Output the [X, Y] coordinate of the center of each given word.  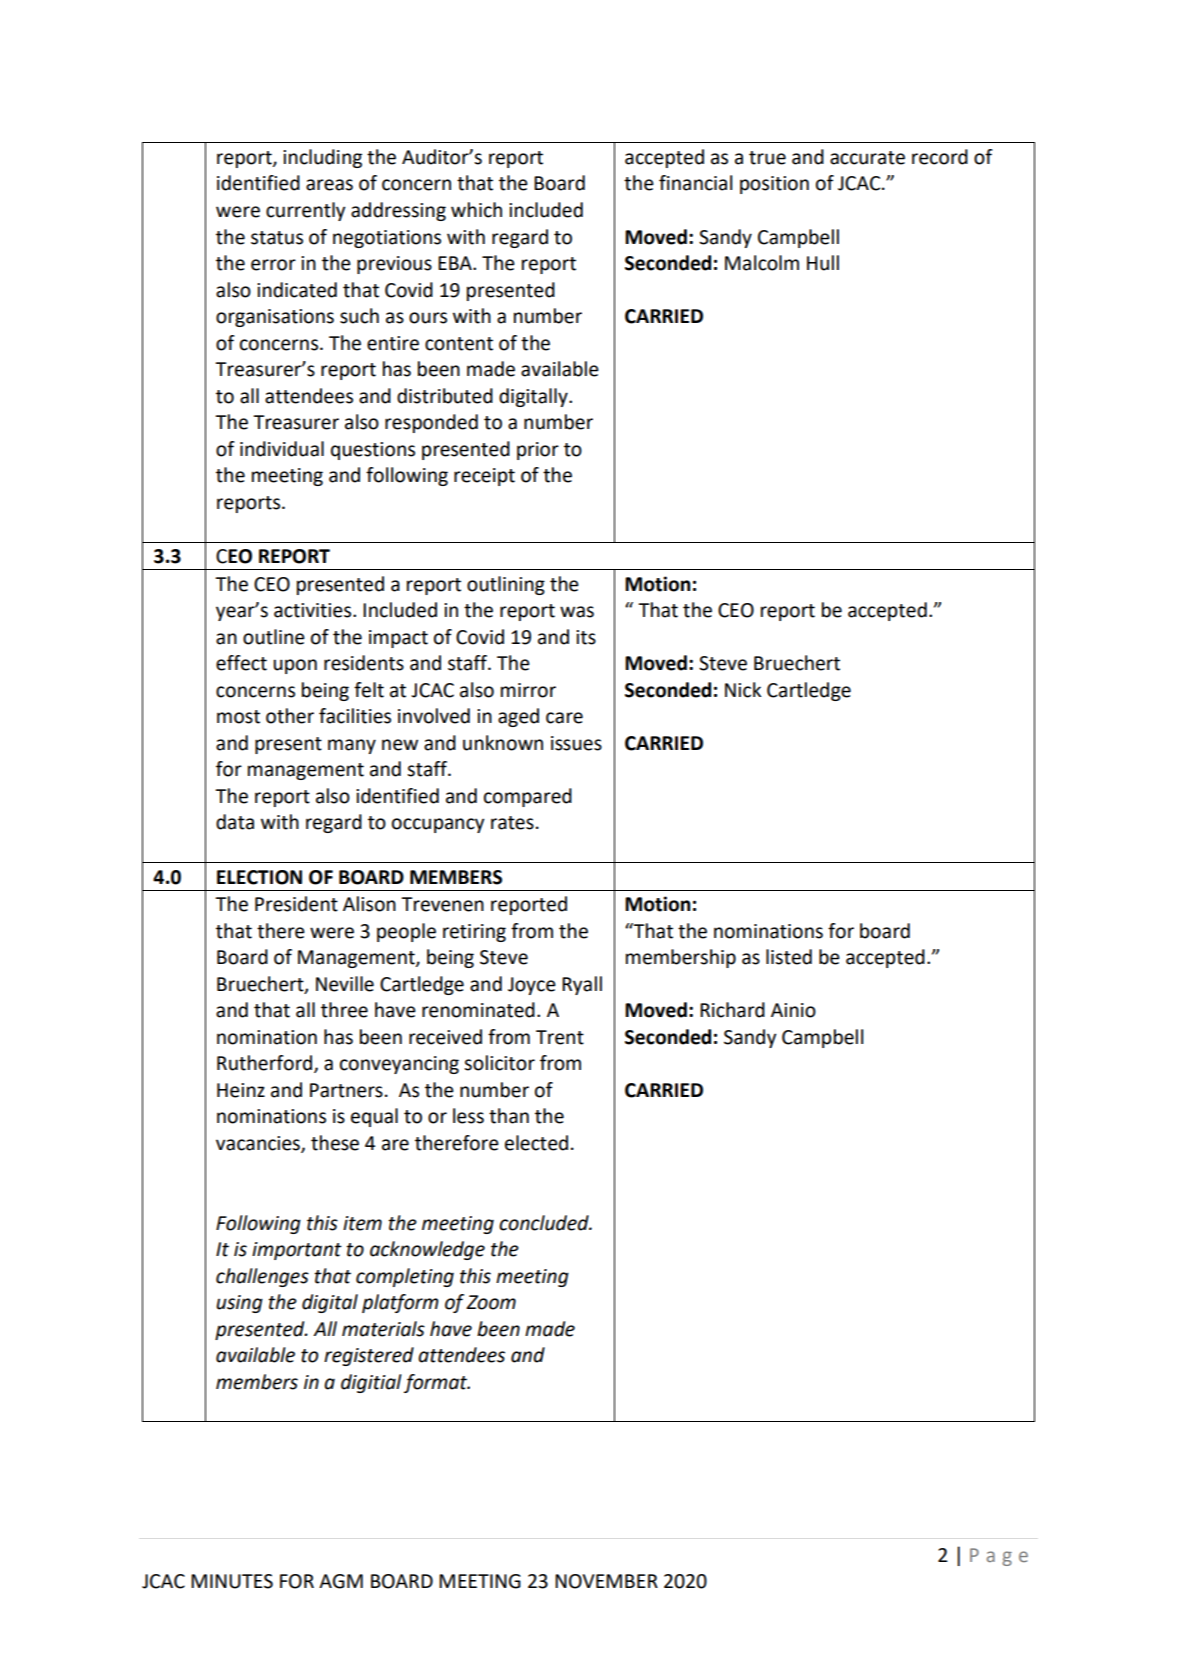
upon [295, 666]
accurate [867, 158]
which [476, 210]
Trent [560, 1037]
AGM [341, 1581]
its [586, 637]
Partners [346, 1090]
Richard [732, 1010]
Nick [743, 690]
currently [305, 211]
